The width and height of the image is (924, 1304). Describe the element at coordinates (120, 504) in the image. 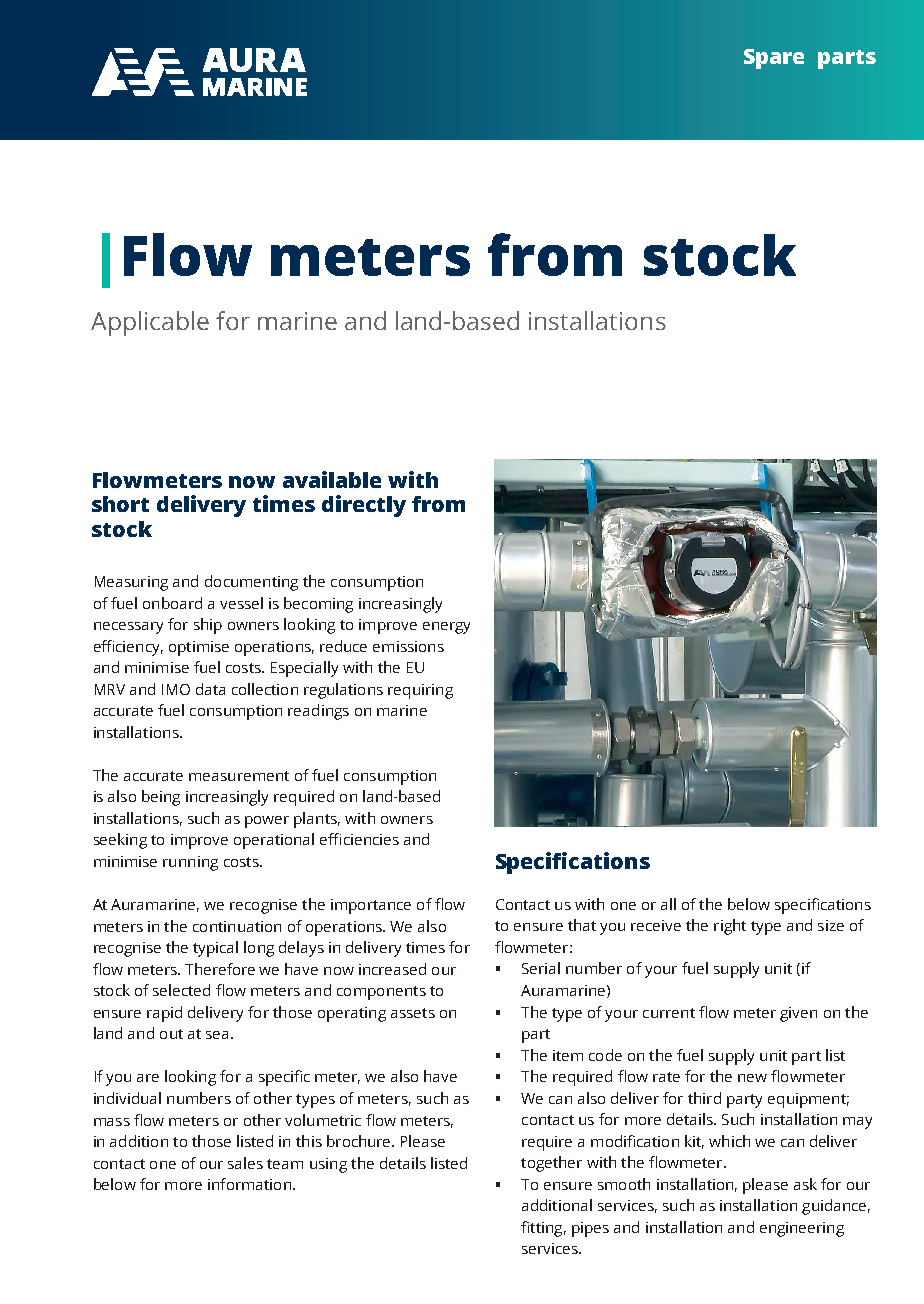

I see `short` at that location.
